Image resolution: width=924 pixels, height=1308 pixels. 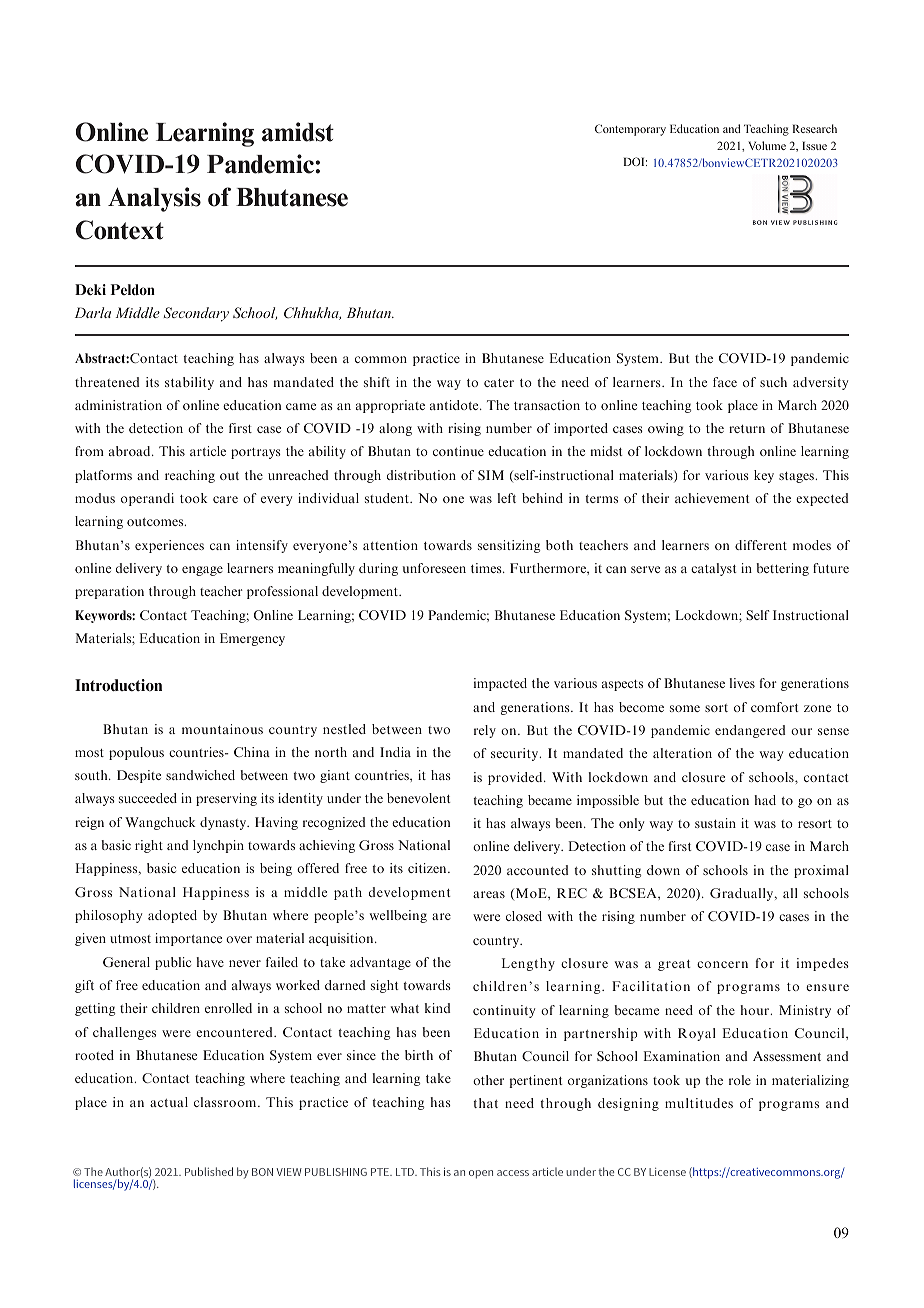 What do you see at coordinates (169, 1102) in the document?
I see `actual` at bounding box center [169, 1102].
